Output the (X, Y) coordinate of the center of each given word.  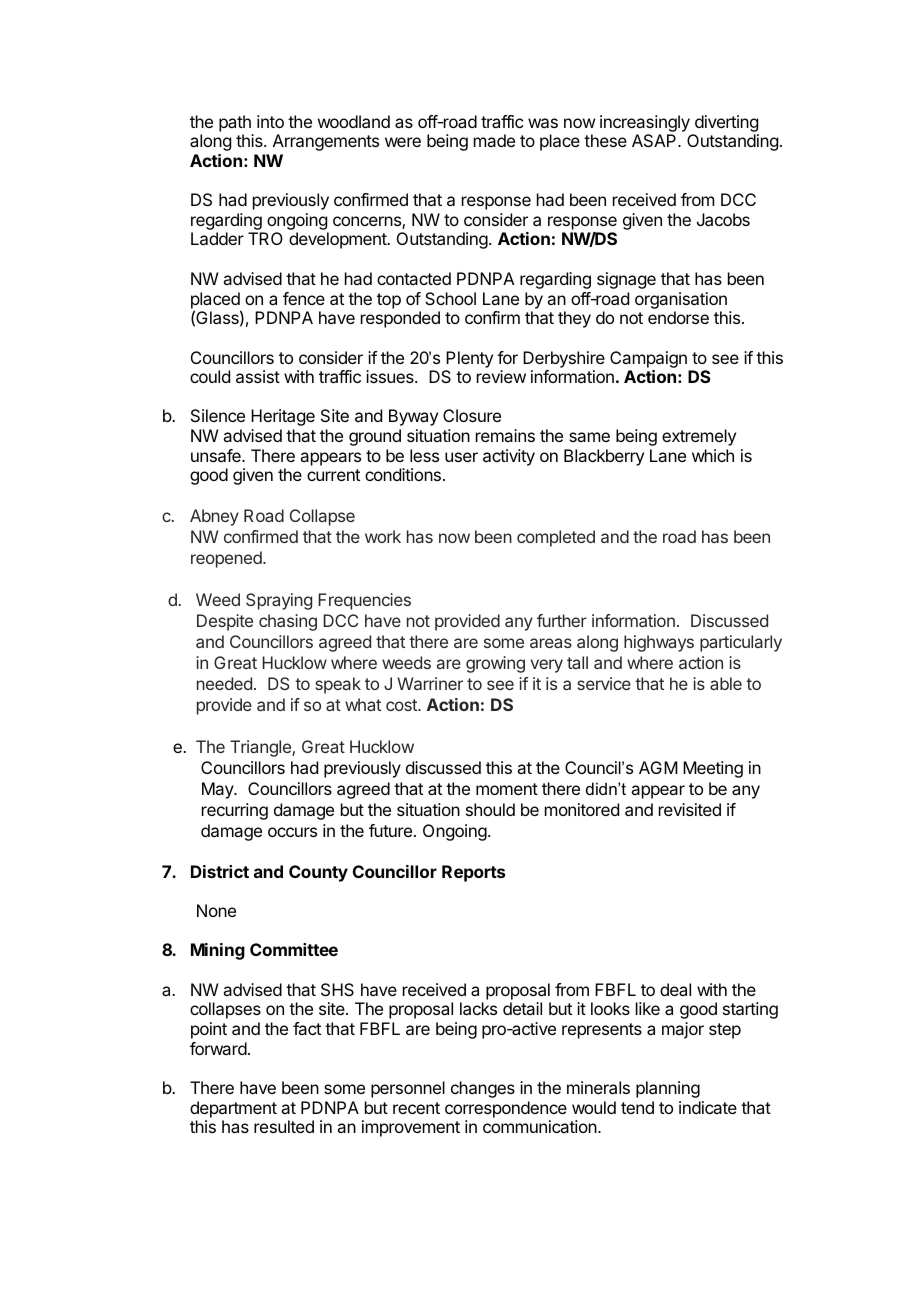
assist (258, 376)
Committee (294, 949)
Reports (473, 873)
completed (556, 538)
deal (675, 989)
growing (495, 664)
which (713, 455)
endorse (678, 317)
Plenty (469, 359)
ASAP (655, 140)
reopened (227, 559)
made (494, 140)
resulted (284, 1126)
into (270, 121)
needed (224, 683)
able (726, 683)
